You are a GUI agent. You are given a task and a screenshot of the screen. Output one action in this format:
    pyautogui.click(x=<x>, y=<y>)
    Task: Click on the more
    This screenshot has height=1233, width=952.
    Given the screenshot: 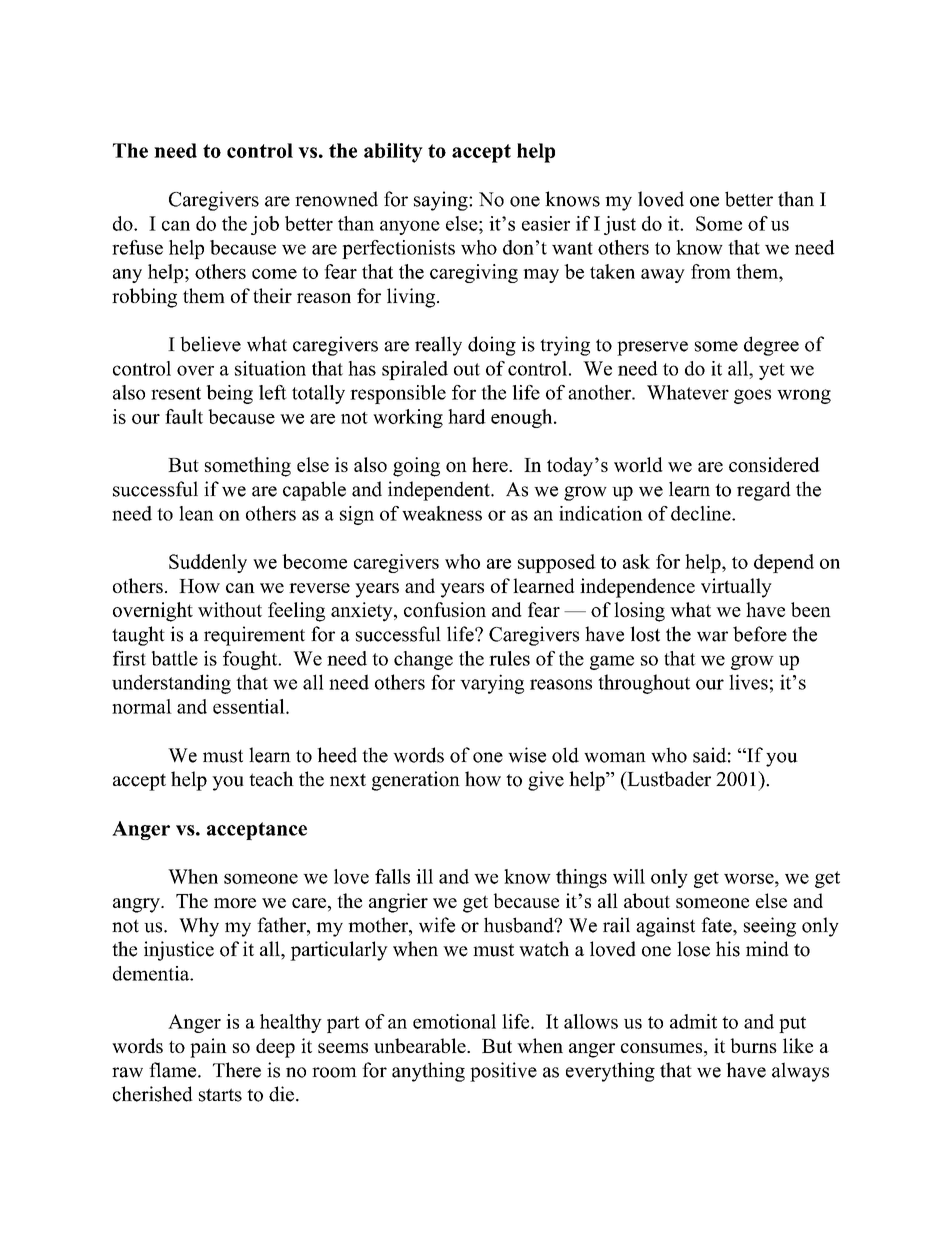 What is the action you would take?
    pyautogui.click(x=235, y=903)
